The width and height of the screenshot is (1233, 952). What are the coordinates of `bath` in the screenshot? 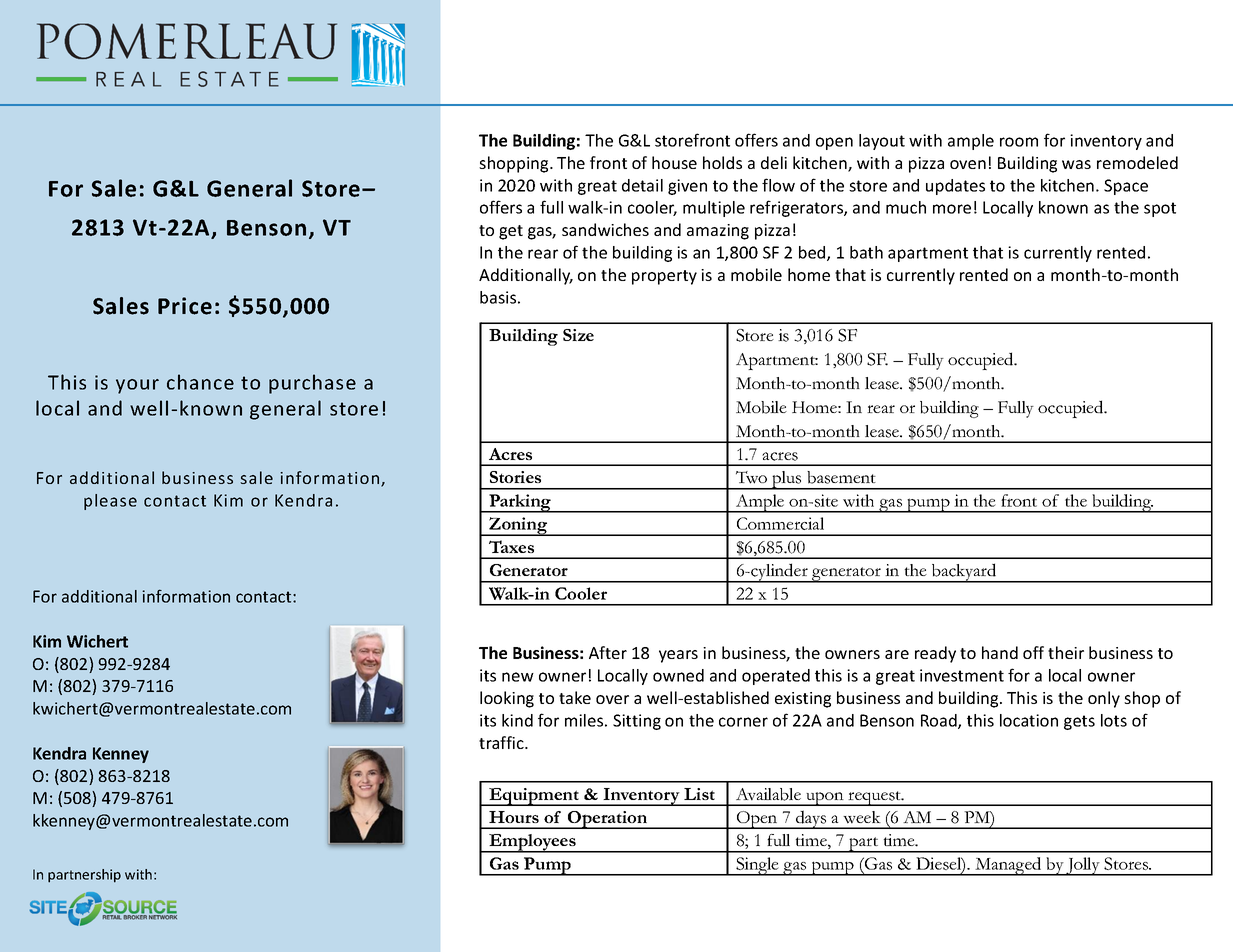 It's located at (866, 252).
